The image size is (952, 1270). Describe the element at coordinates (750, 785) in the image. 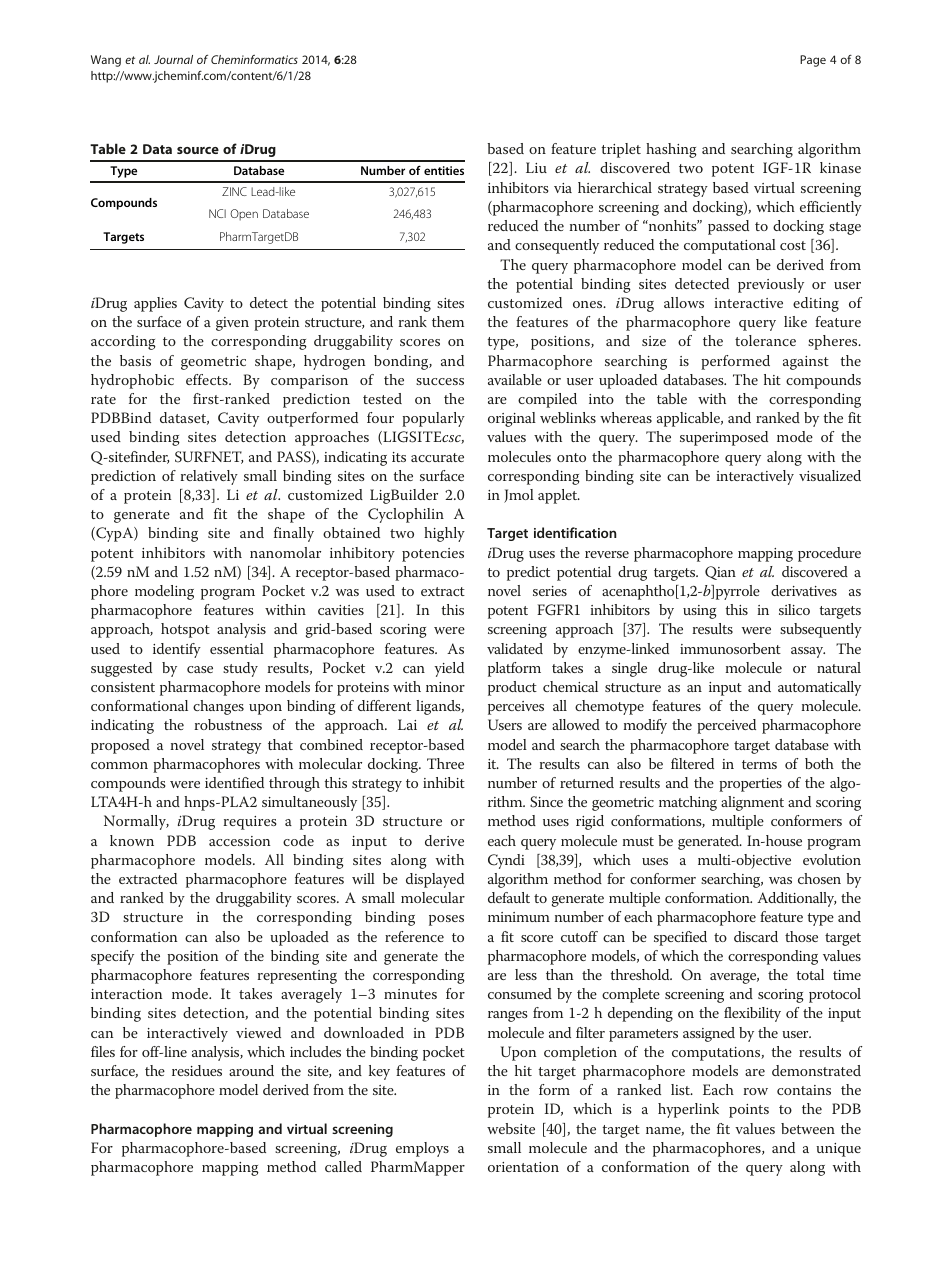

I see `properties` at that location.
